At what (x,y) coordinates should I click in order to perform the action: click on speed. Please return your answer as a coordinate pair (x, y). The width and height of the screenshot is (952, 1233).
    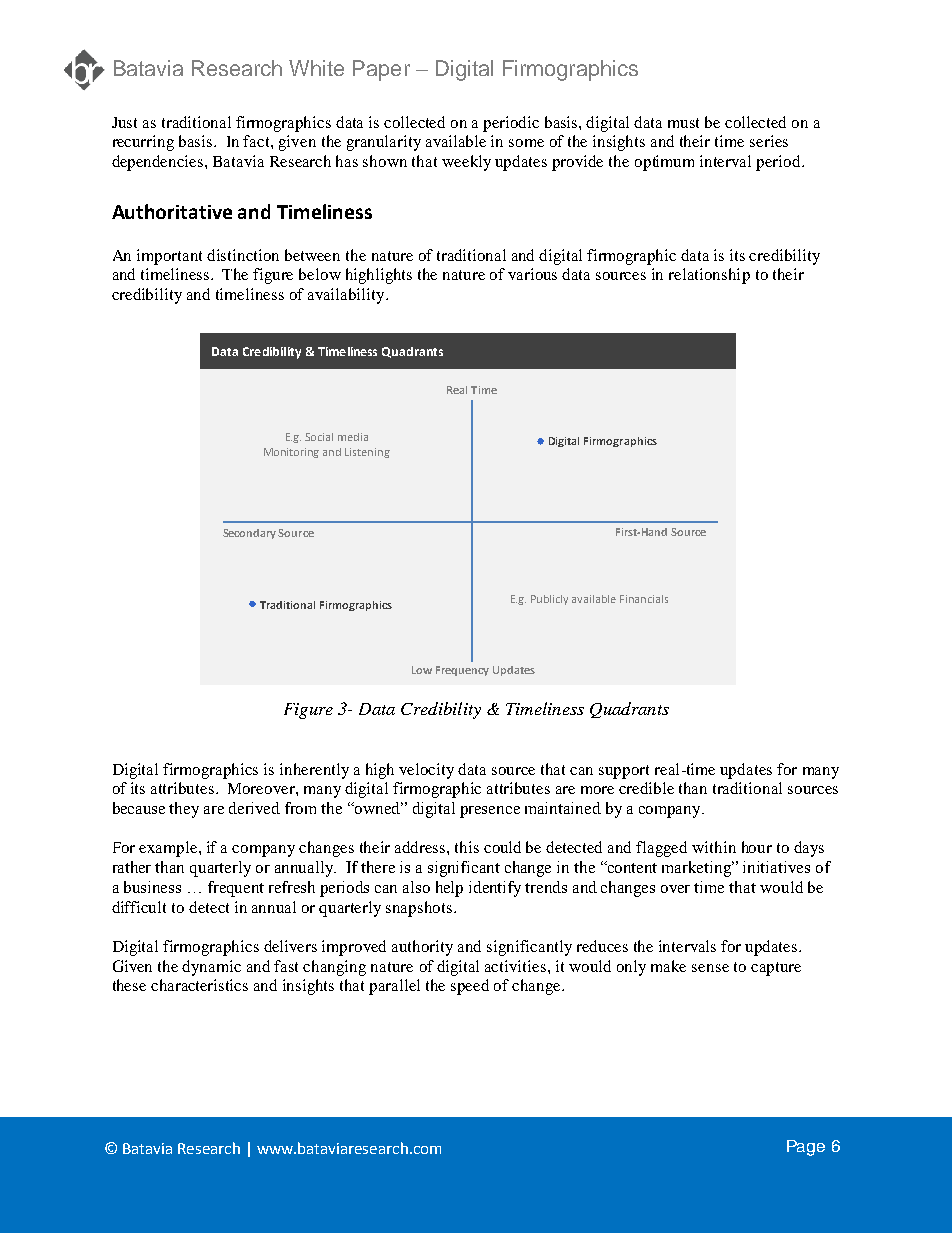
    Looking at the image, I should click on (470, 987).
